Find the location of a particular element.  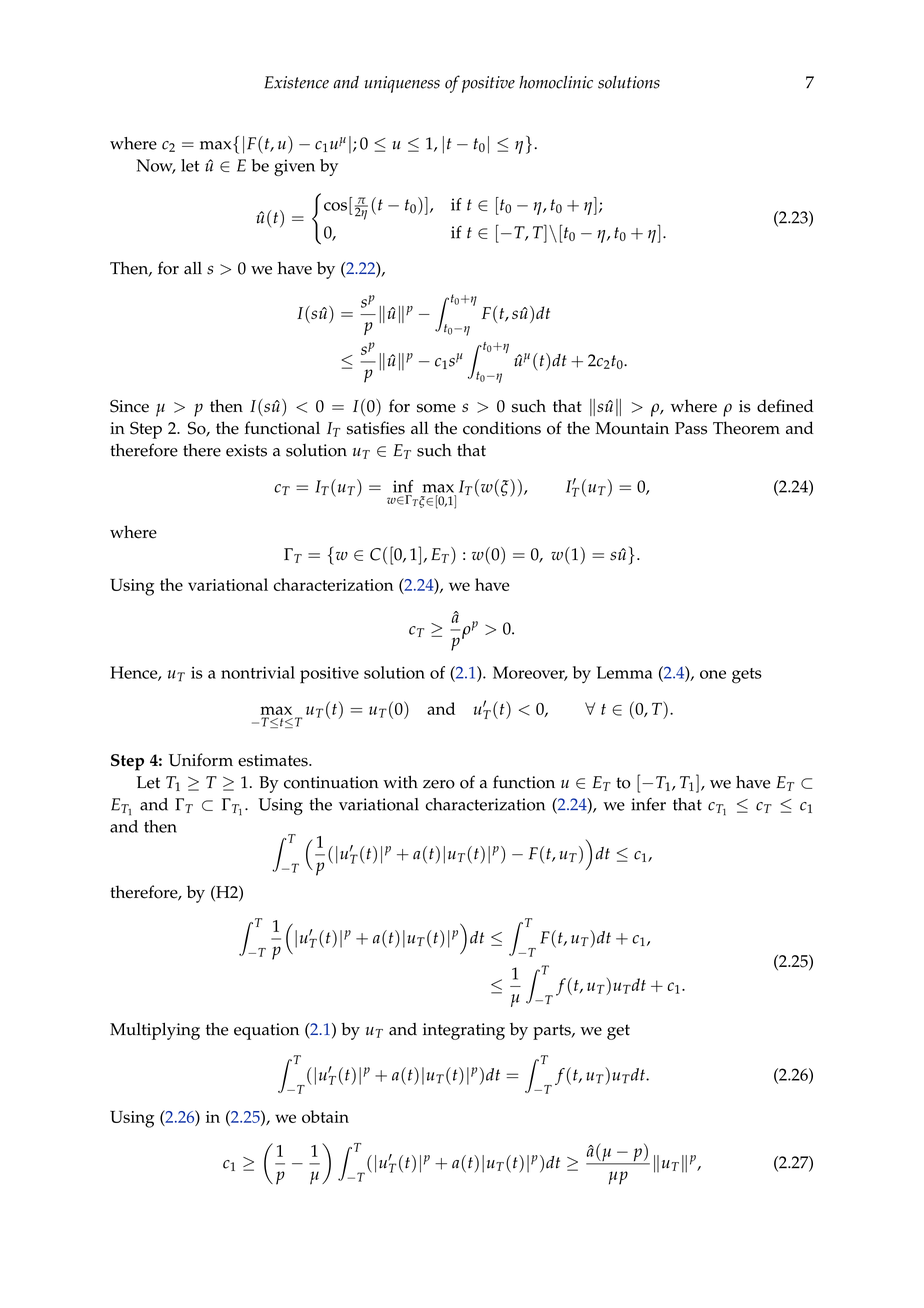

integrating is located at coordinates (464, 1031).
